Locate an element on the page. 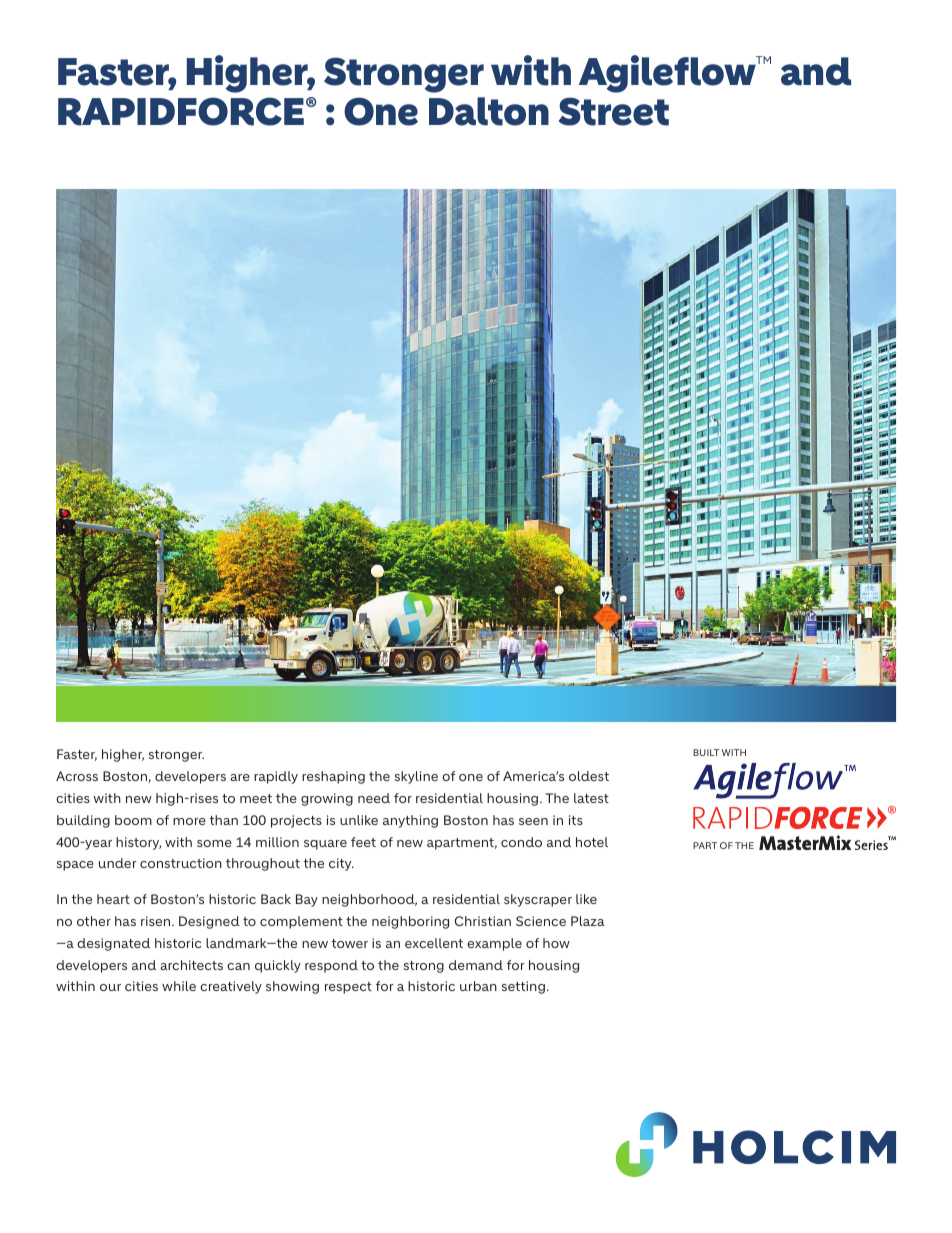  Across is located at coordinates (77, 776).
